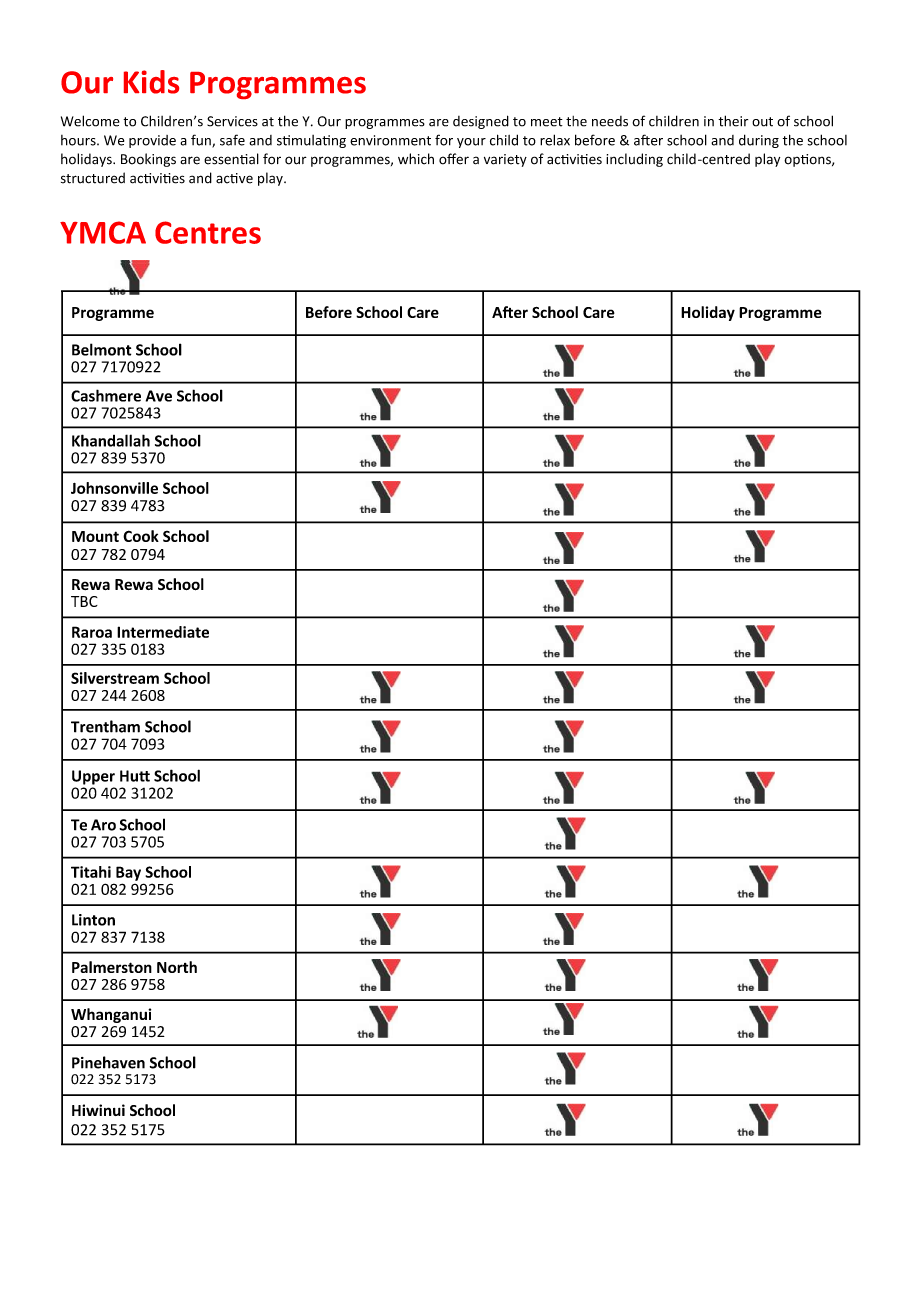  Describe the element at coordinates (733, 121) in the screenshot. I see `their` at that location.
